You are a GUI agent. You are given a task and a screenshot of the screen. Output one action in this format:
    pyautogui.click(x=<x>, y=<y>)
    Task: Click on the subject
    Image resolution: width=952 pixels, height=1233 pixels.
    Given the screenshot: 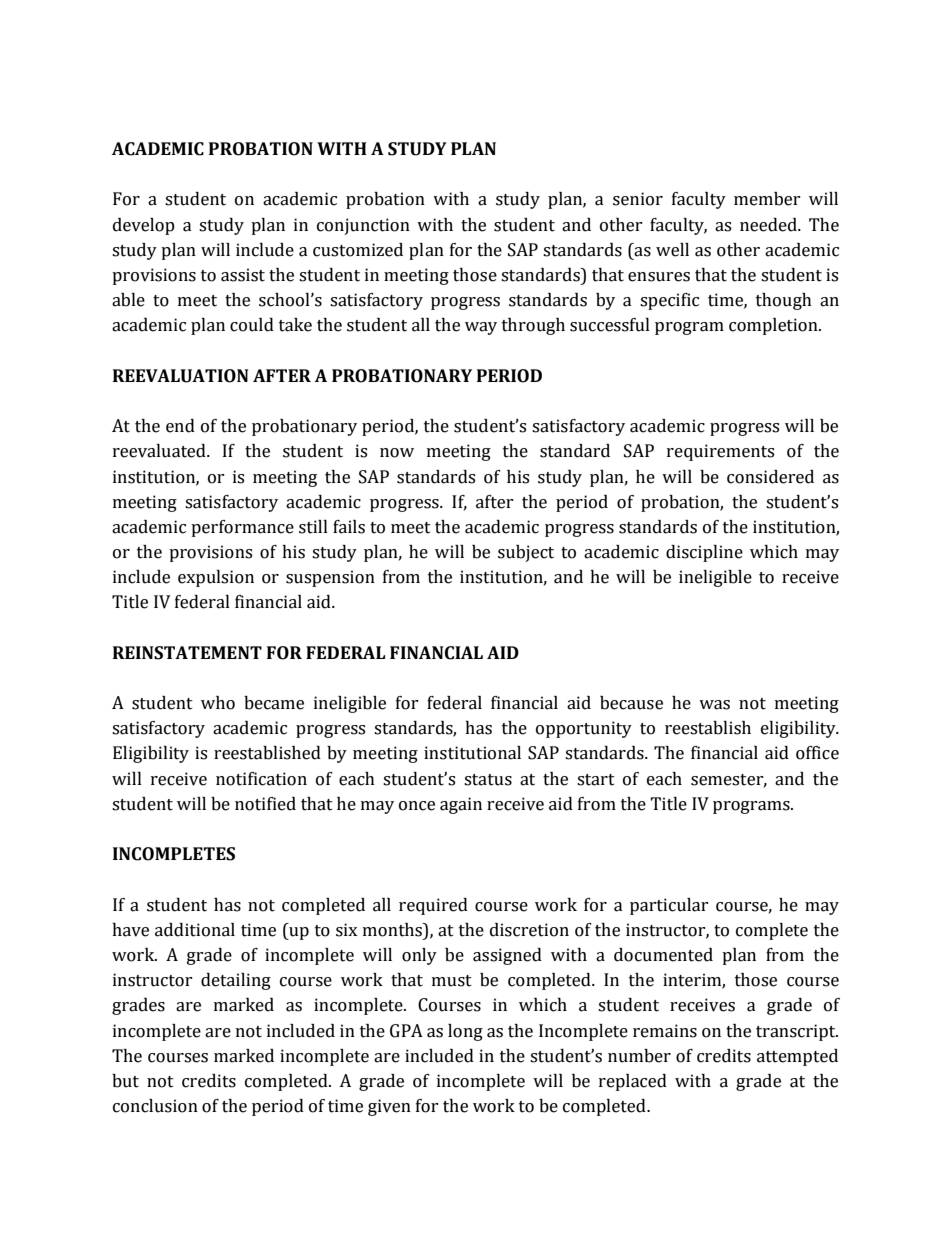 What is the action you would take?
    pyautogui.click(x=526, y=553)
